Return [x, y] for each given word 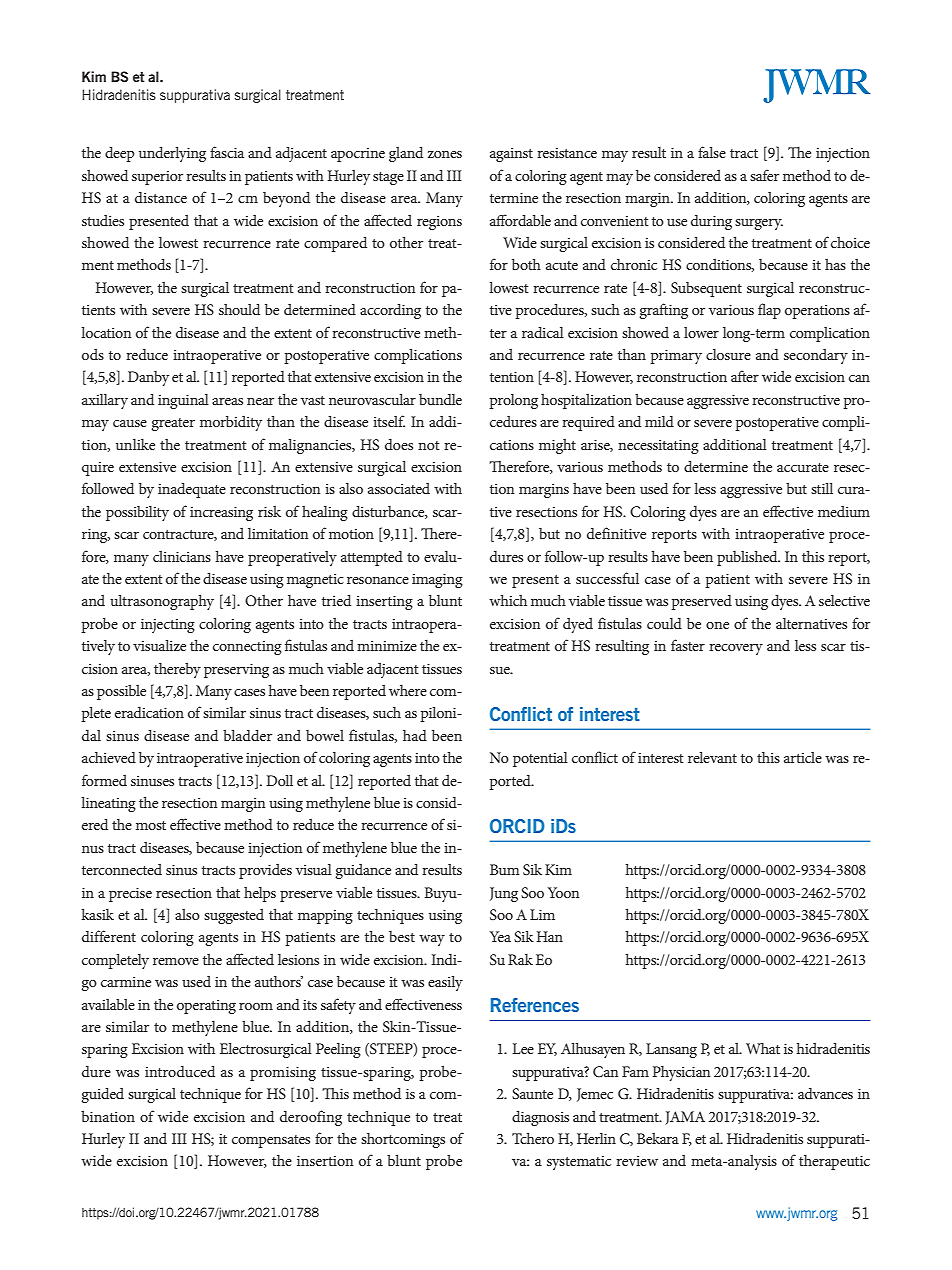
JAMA [685, 1118]
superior [157, 178]
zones [445, 154]
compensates [271, 1141]
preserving [236, 671]
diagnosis [540, 1118]
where [408, 690]
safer [764, 175]
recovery [736, 649]
